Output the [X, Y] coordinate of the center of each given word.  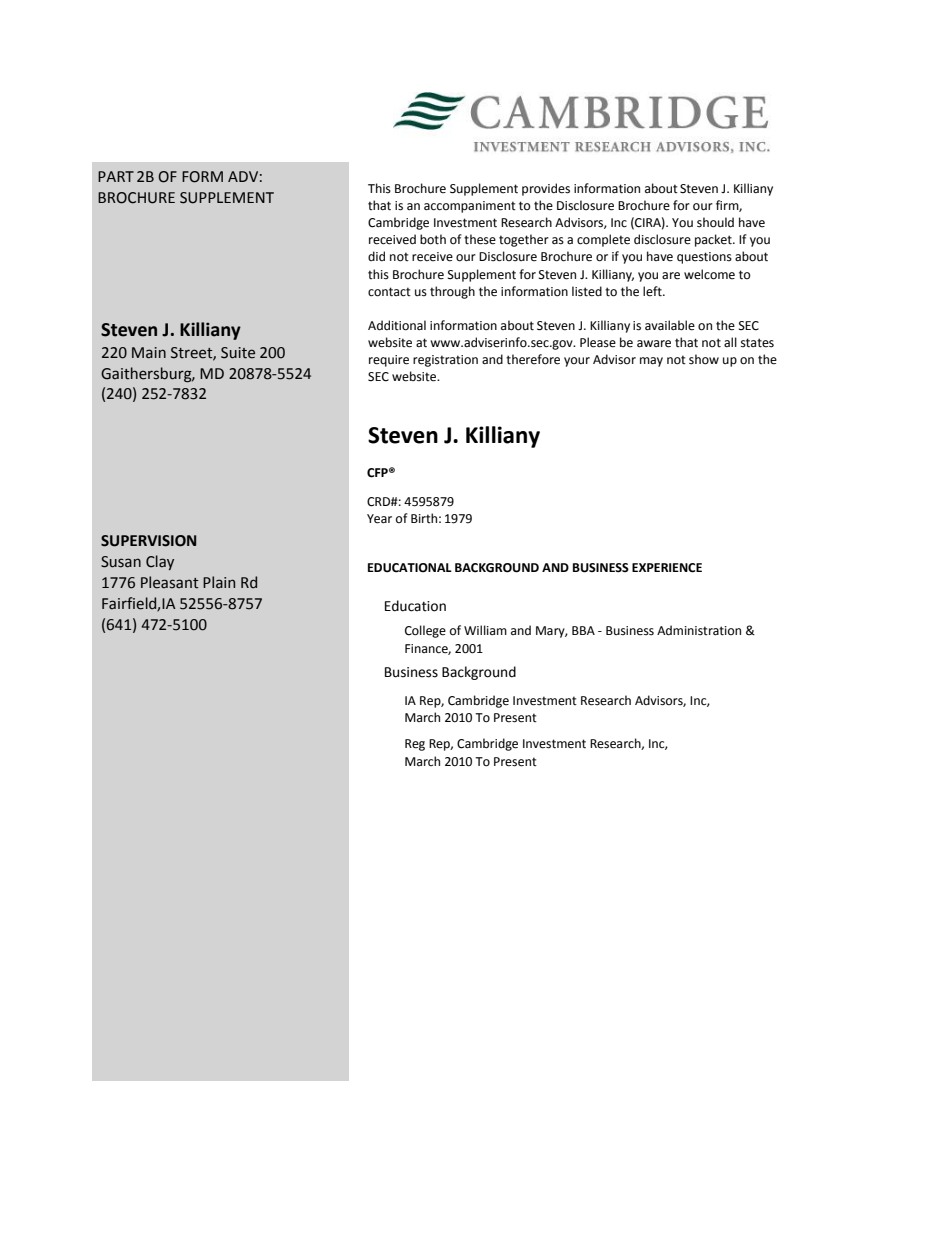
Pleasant [170, 582]
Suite [238, 353]
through [452, 292]
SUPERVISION [148, 541]
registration [445, 361]
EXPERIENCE [667, 568]
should [715, 222]
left [653, 291]
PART [116, 176]
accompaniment [470, 207]
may [651, 362]
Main [149, 353]
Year [379, 519]
